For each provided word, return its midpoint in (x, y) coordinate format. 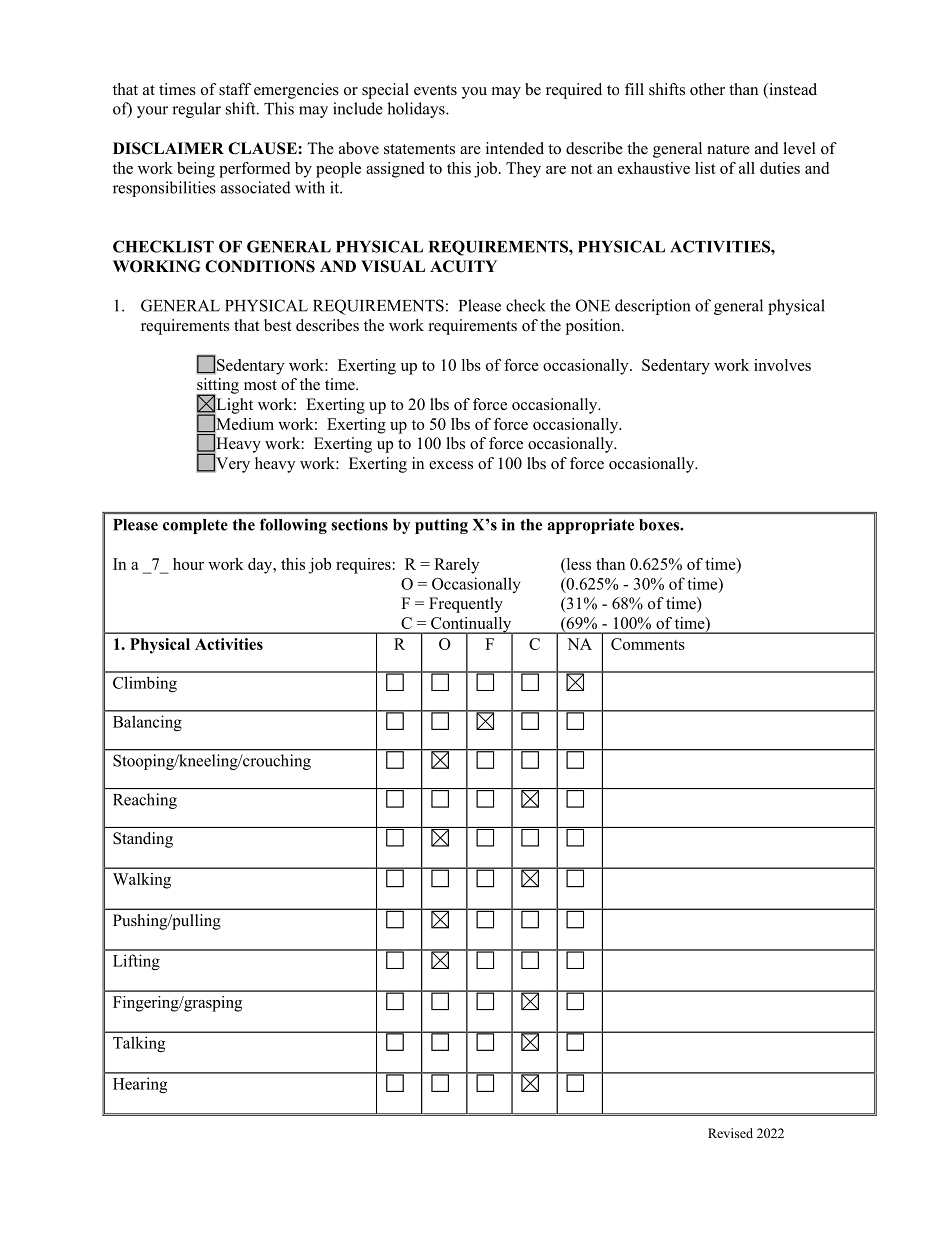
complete (195, 526)
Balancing (147, 723)
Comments (648, 644)
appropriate (591, 526)
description (653, 307)
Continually (471, 626)
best (277, 325)
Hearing (140, 1085)
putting (441, 526)
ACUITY (463, 266)
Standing (143, 840)
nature (728, 149)
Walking (142, 881)
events (435, 90)
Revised (730, 1133)
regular (196, 110)
